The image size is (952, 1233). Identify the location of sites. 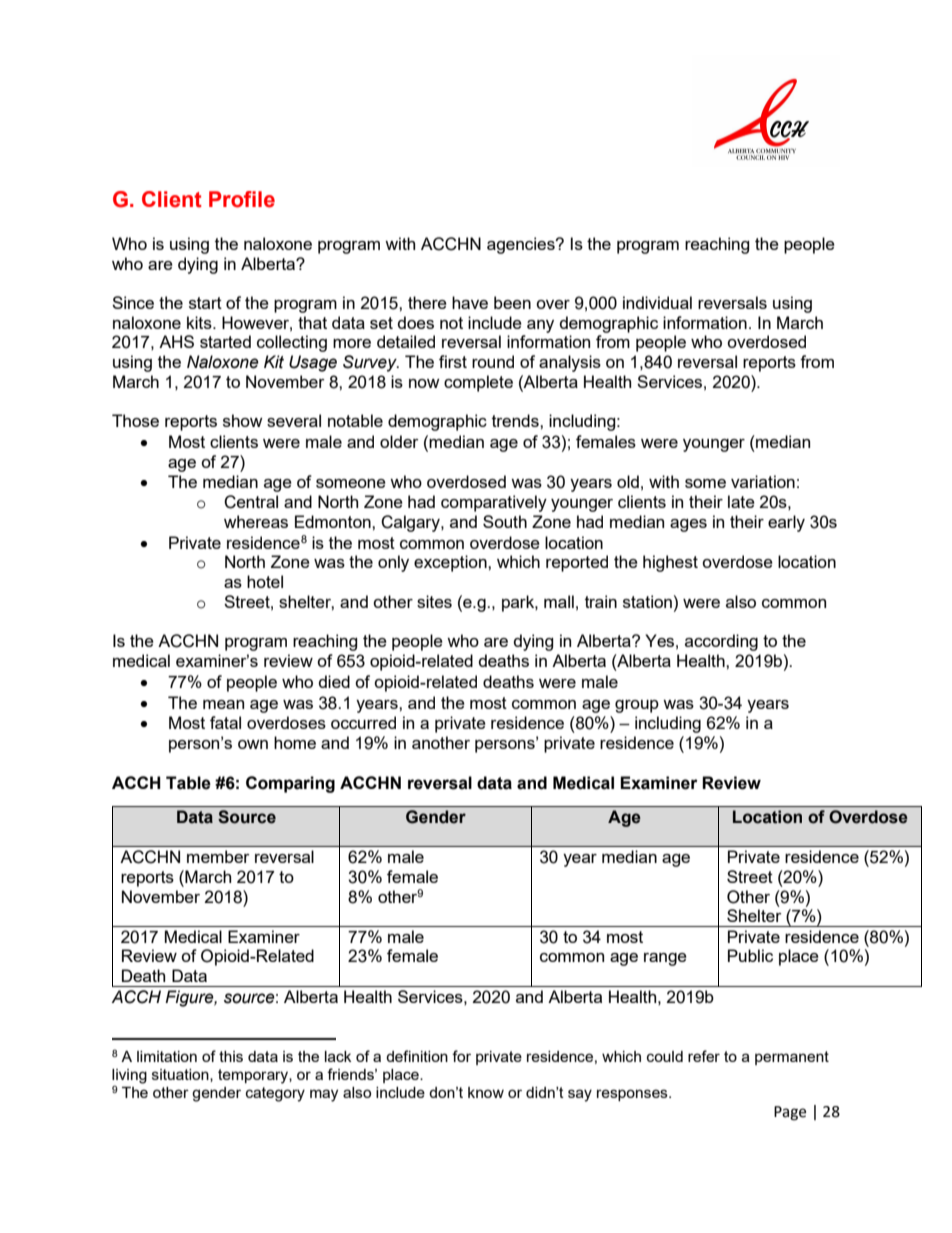
(434, 601).
